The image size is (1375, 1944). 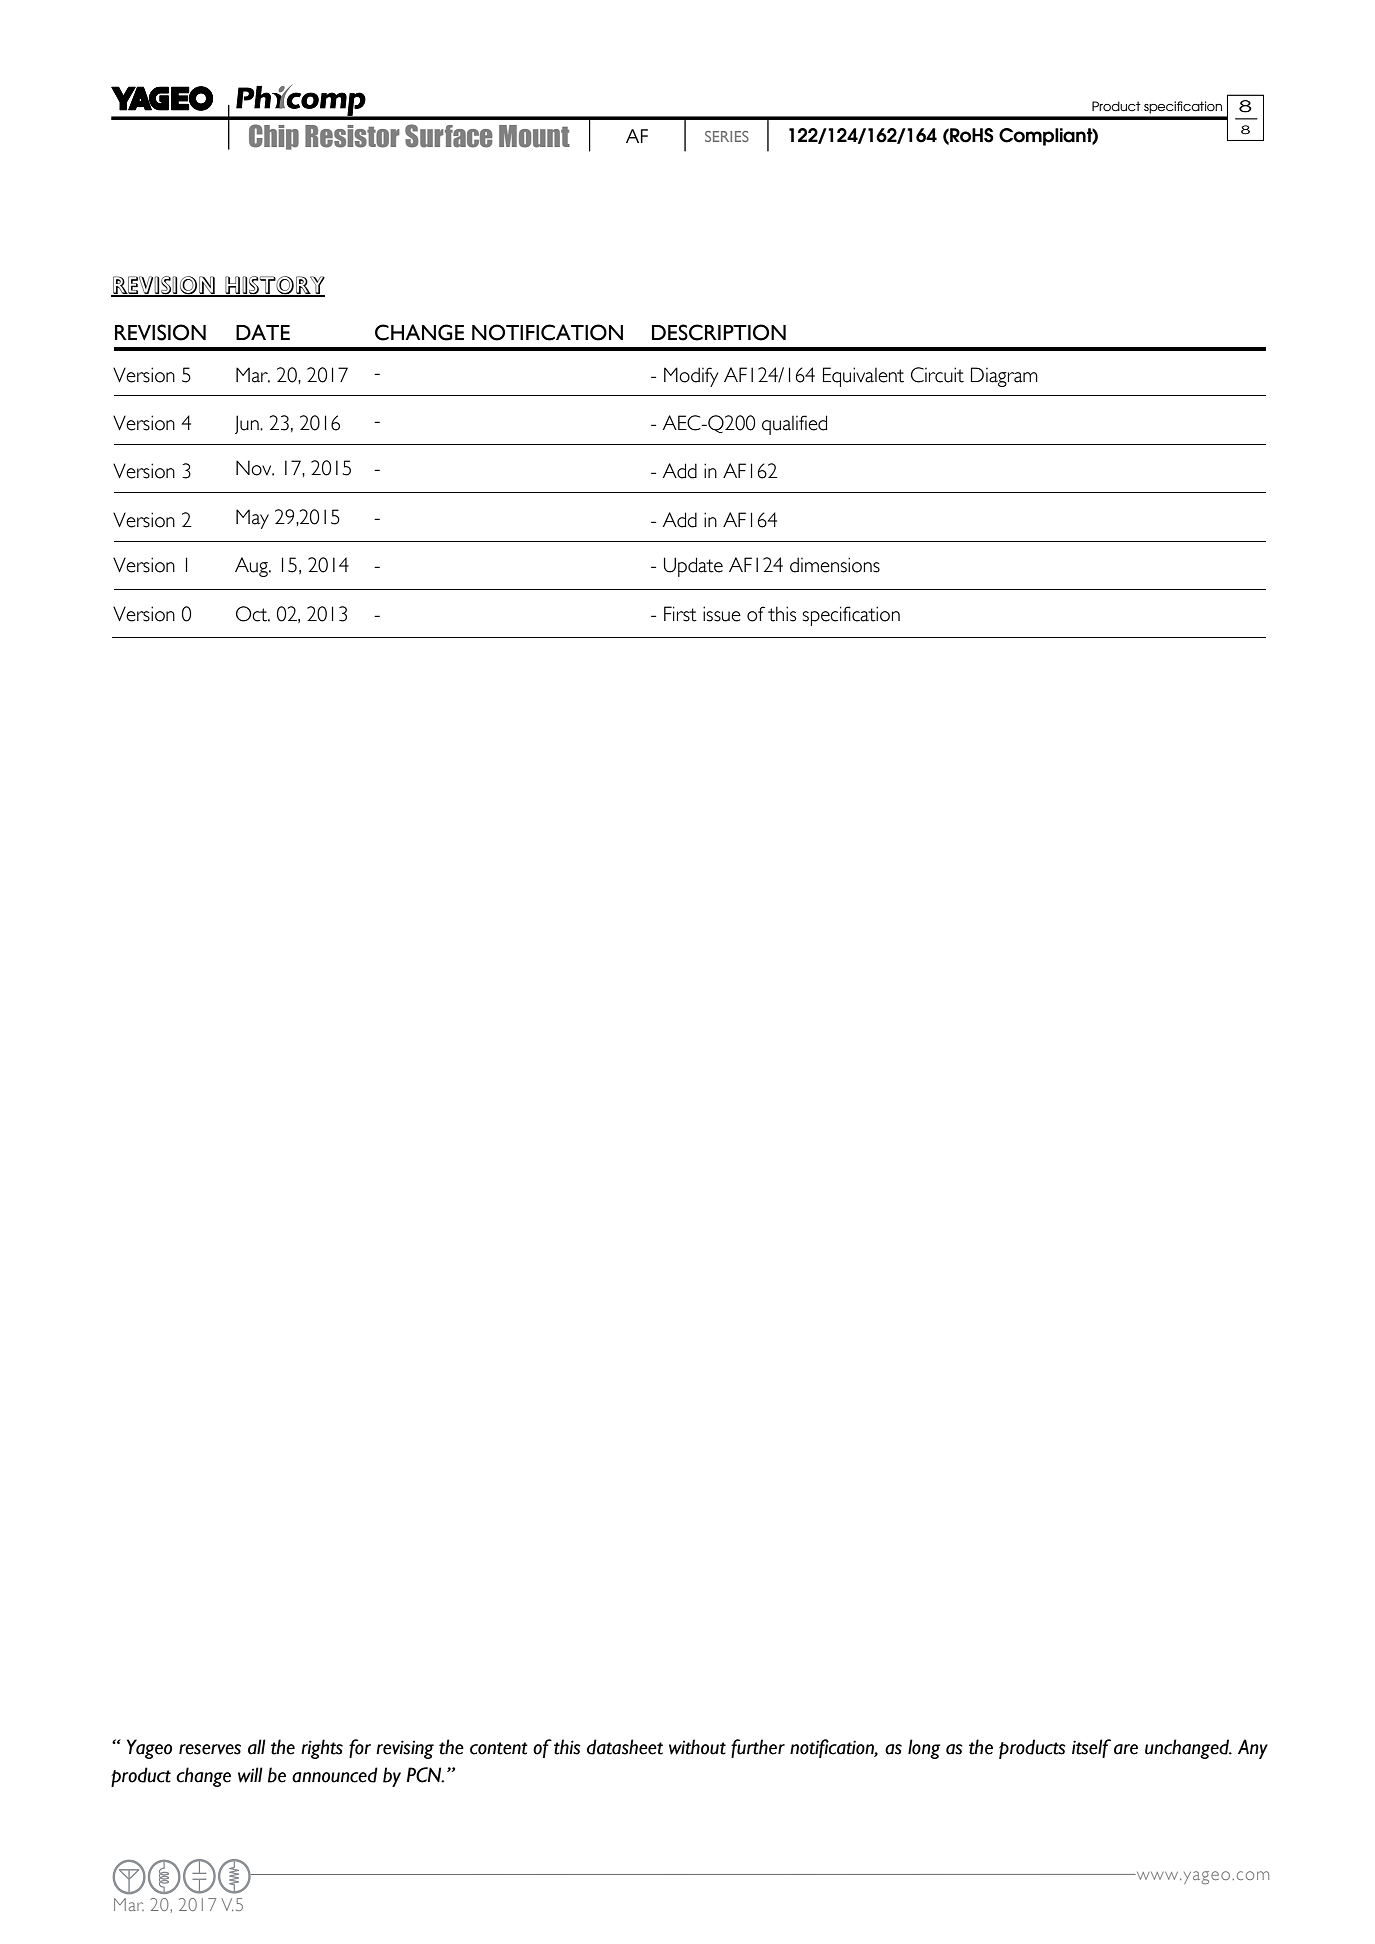 I want to click on issue, so click(x=722, y=614).
